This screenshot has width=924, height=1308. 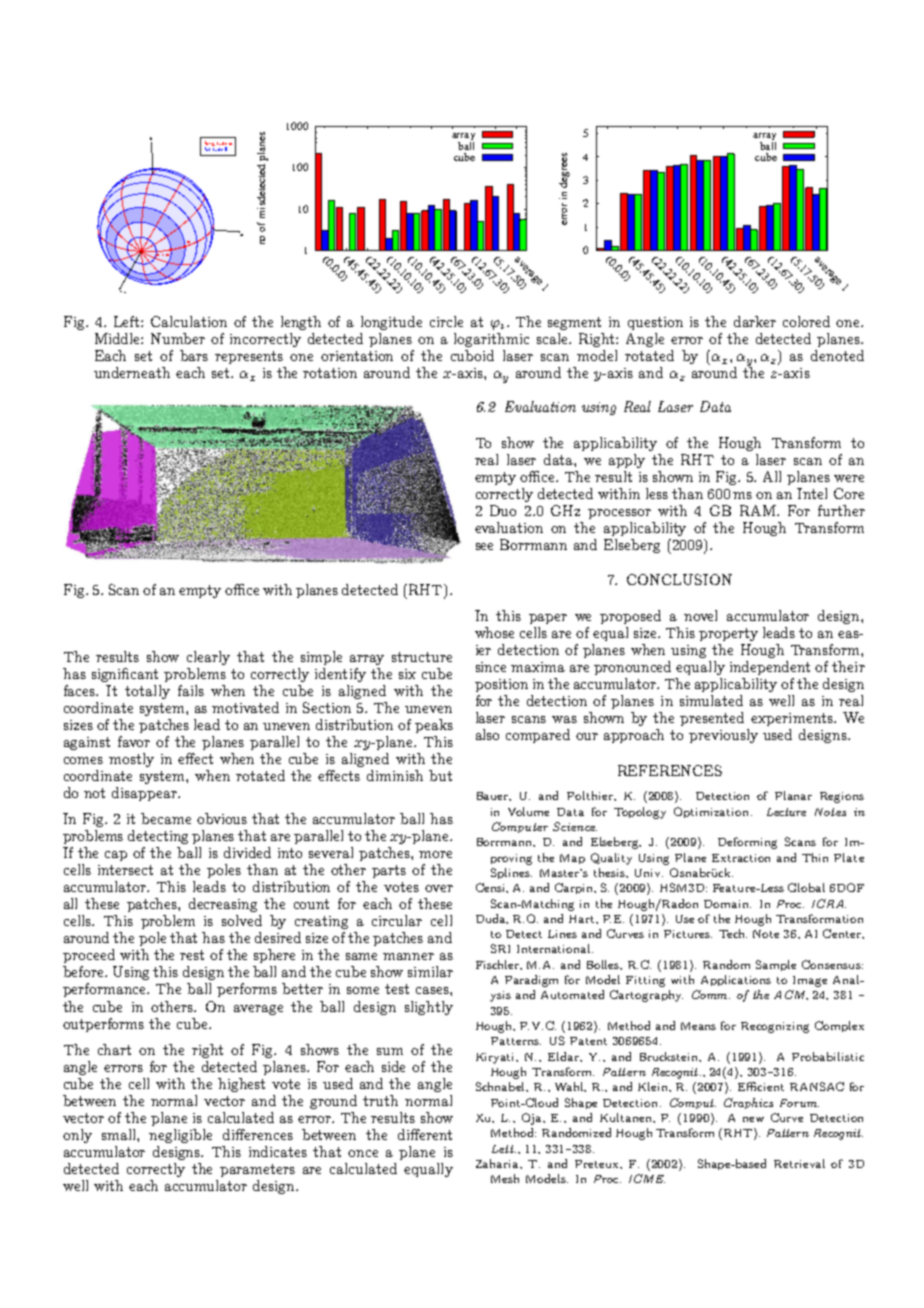 What do you see at coordinates (180, 1136) in the screenshot?
I see `negligible` at bounding box center [180, 1136].
